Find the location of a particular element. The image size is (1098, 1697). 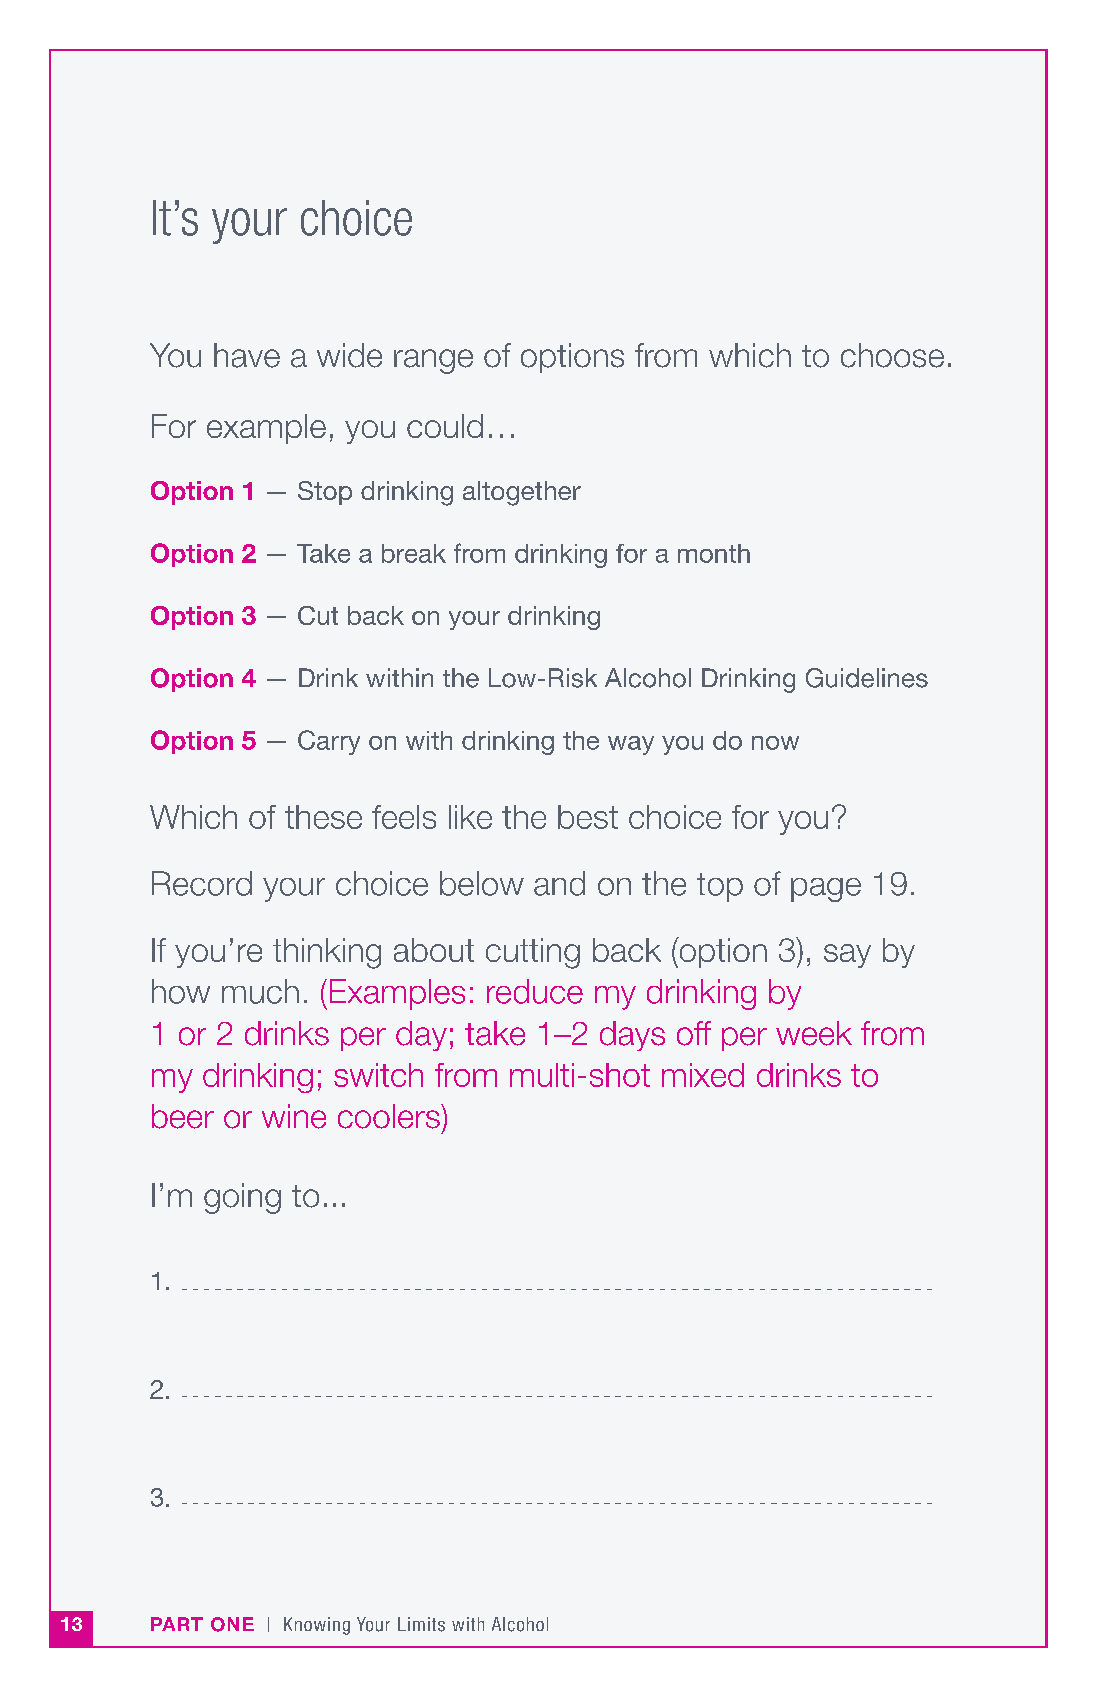

ONE is located at coordinates (232, 1624).
